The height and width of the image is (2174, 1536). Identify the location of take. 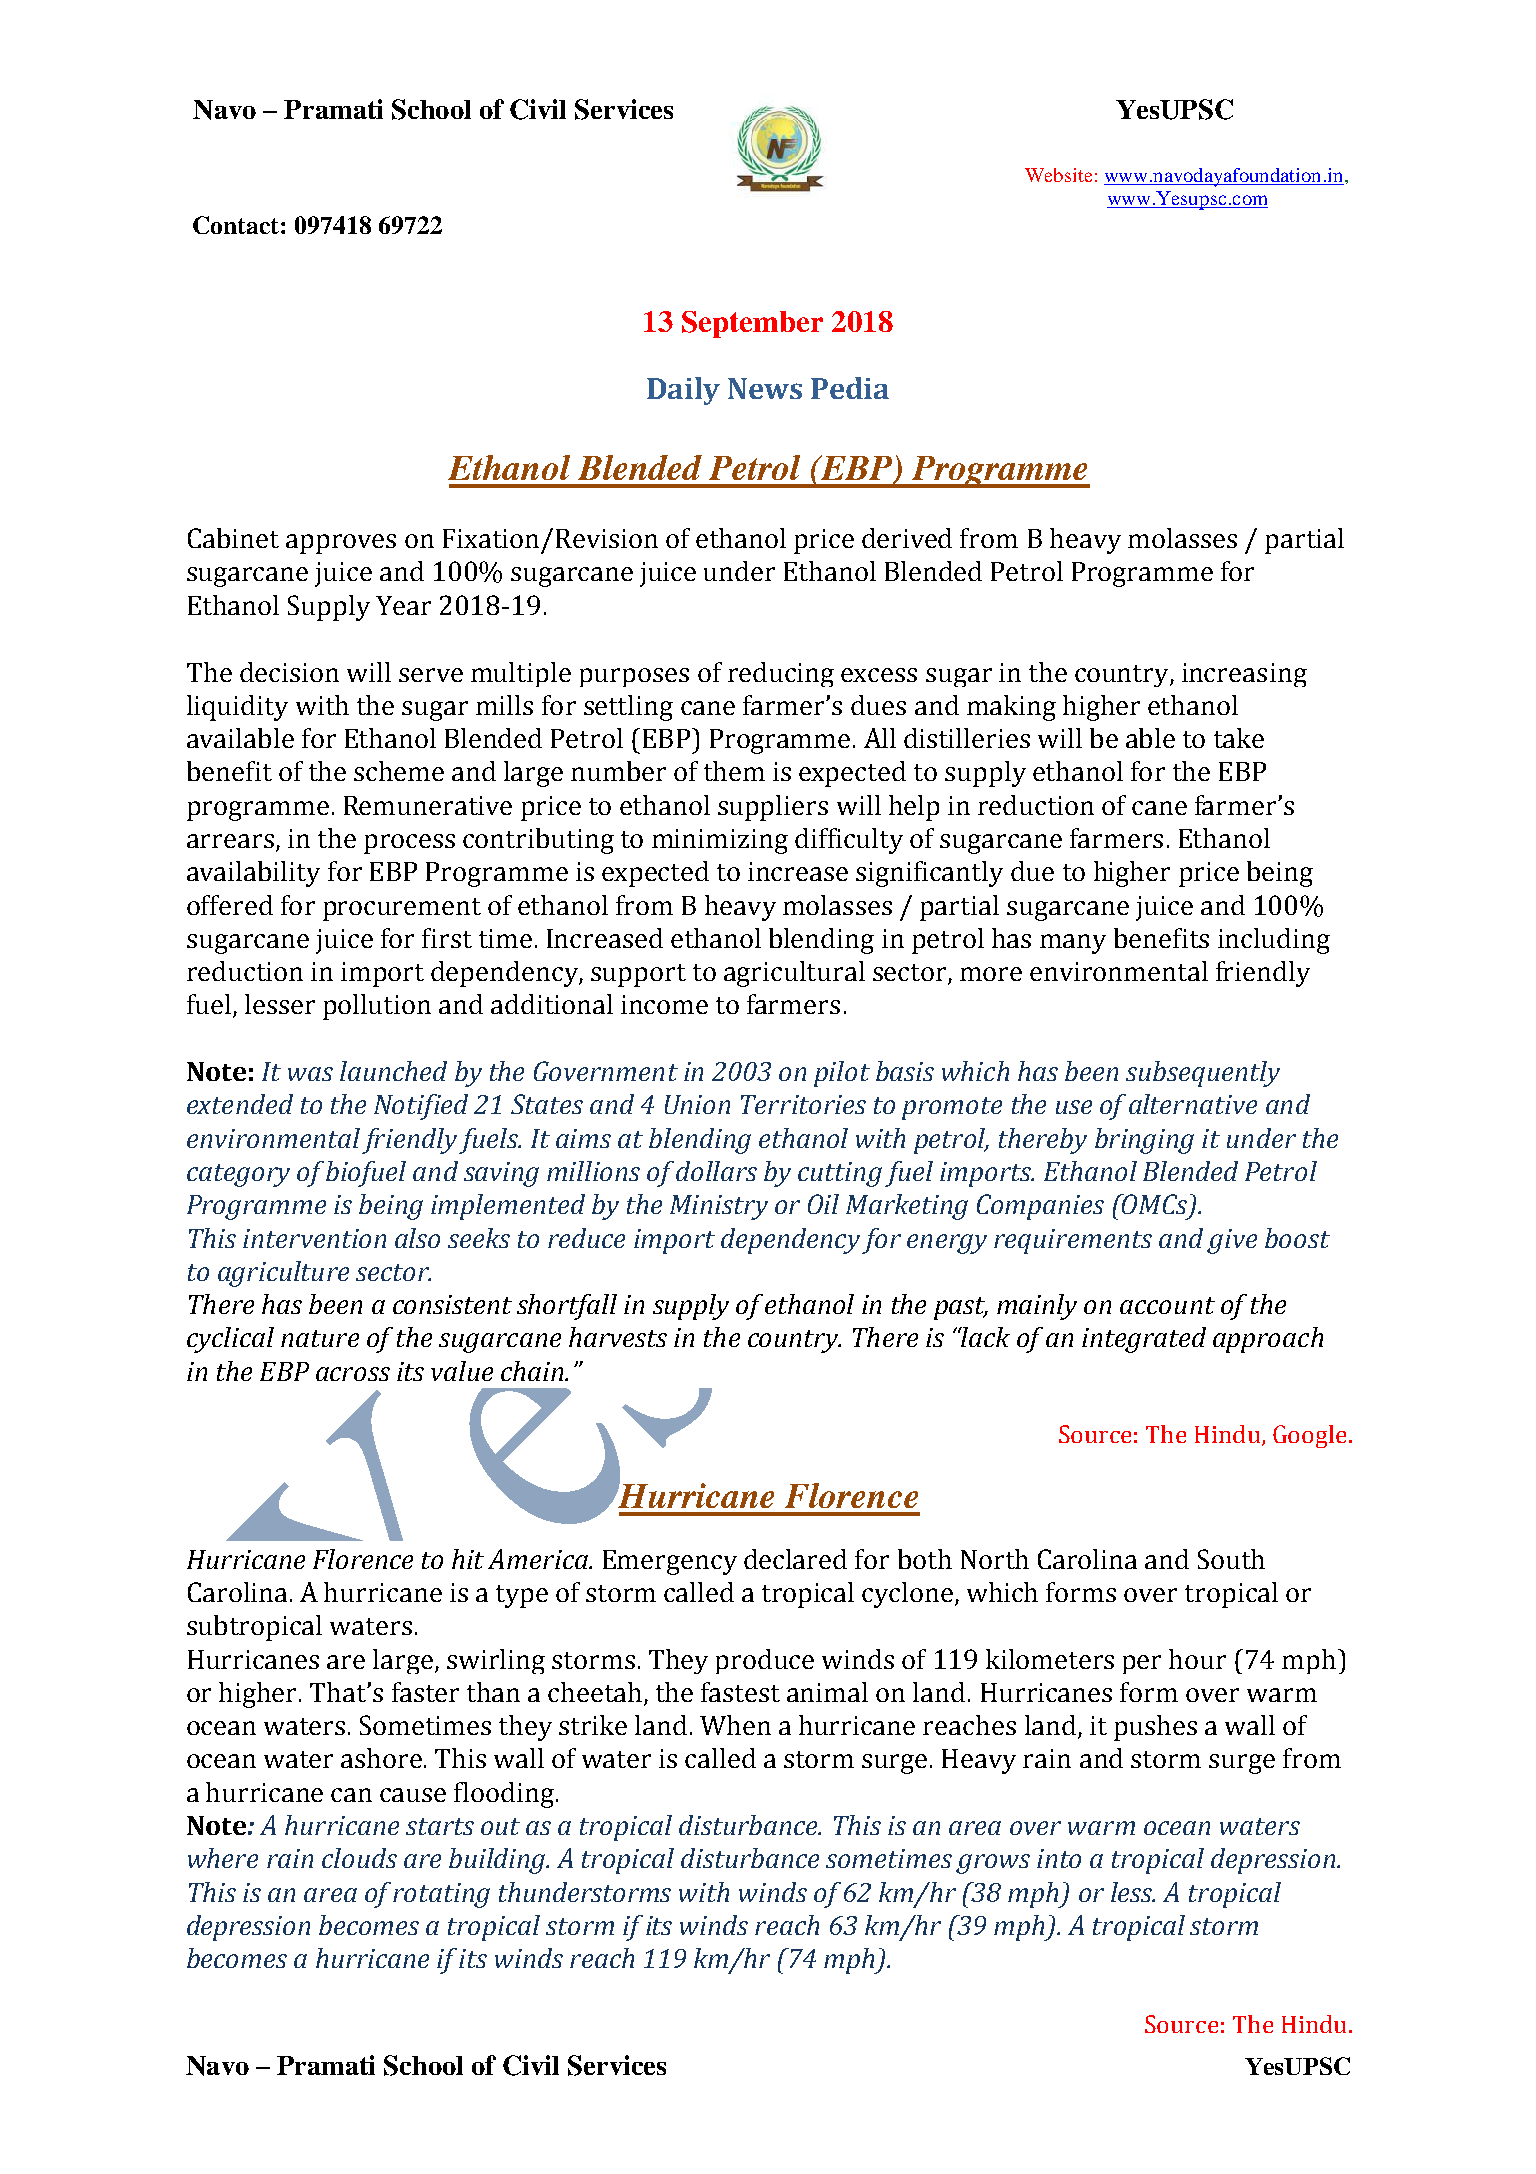
(1239, 738).
